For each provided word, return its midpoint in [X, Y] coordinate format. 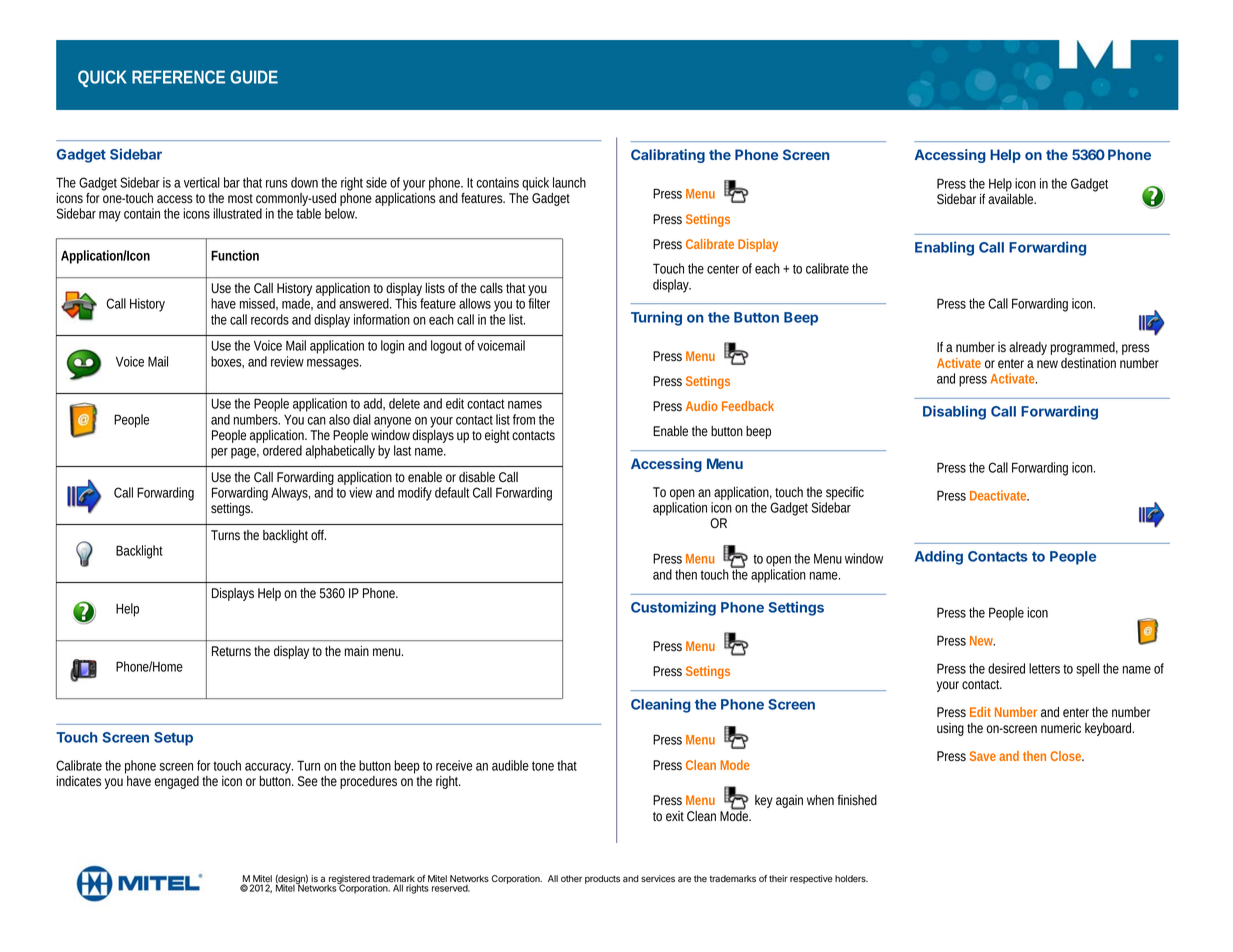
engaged [177, 782]
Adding [939, 557]
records [270, 319]
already [1028, 348]
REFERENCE [178, 77]
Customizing [673, 608]
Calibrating [668, 156]
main [357, 651]
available [1011, 199]
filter [539, 303]
